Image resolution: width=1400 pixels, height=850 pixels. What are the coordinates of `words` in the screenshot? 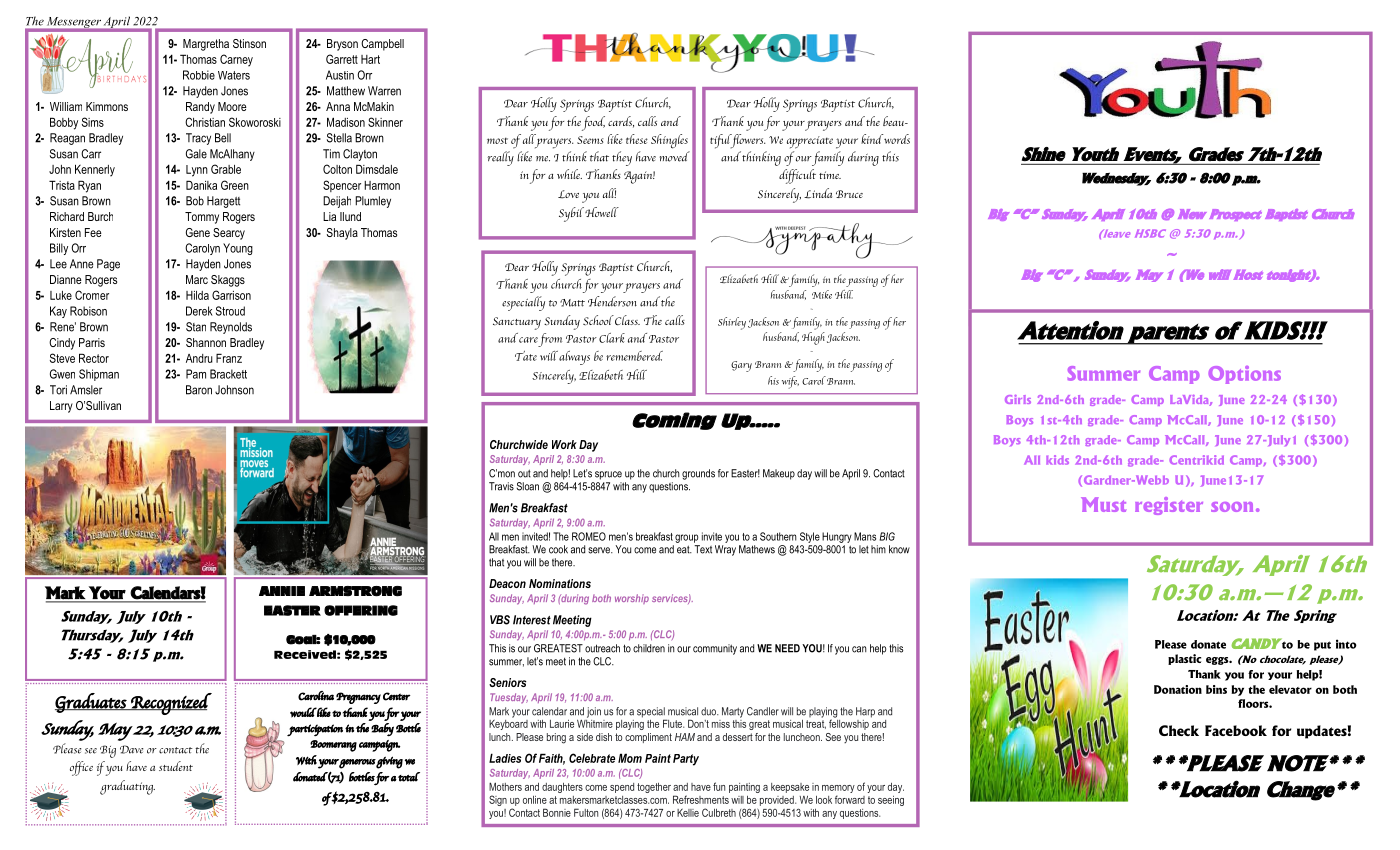 It's located at (896, 139).
